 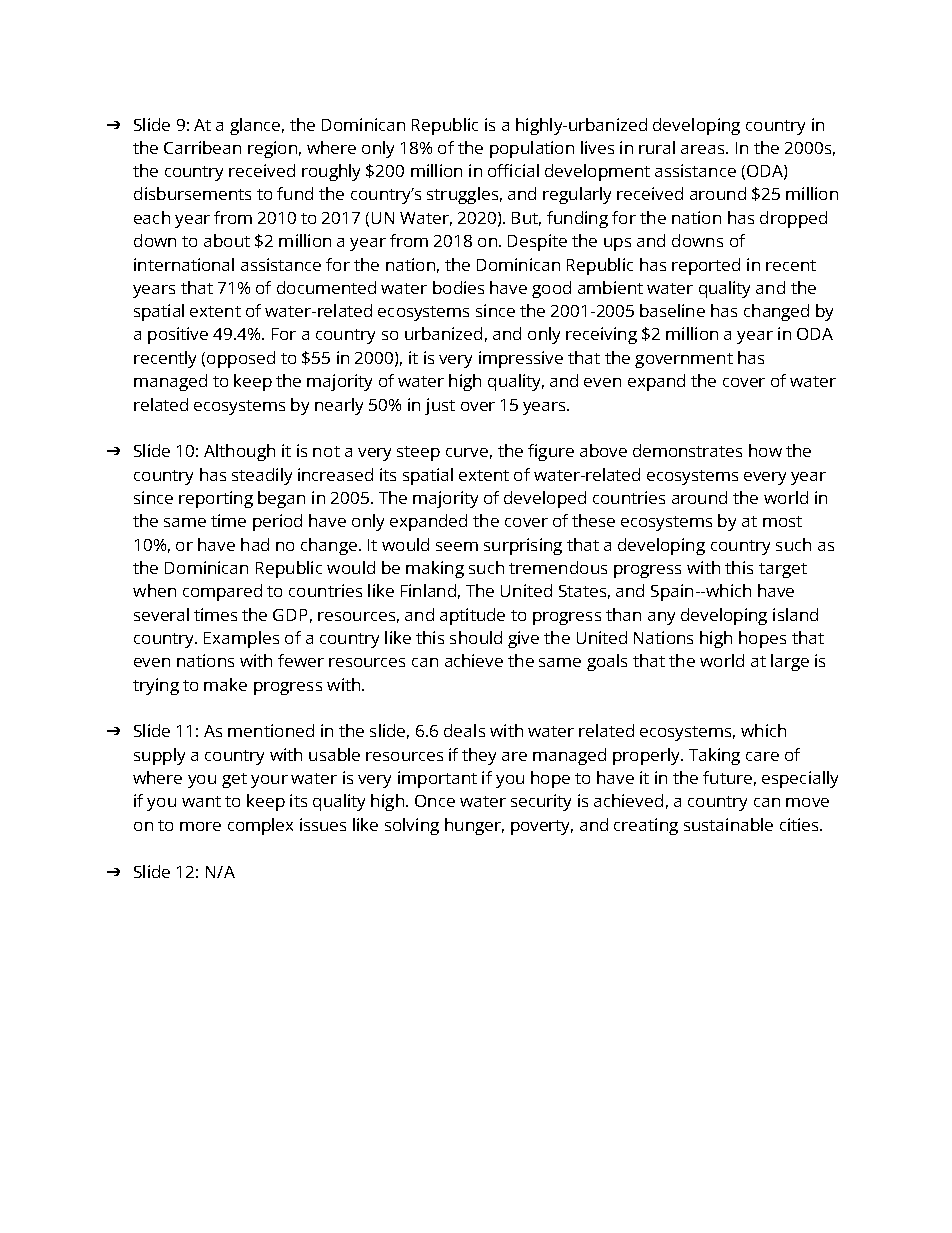 What do you see at coordinates (202, 147) in the screenshot?
I see `Carribean` at bounding box center [202, 147].
